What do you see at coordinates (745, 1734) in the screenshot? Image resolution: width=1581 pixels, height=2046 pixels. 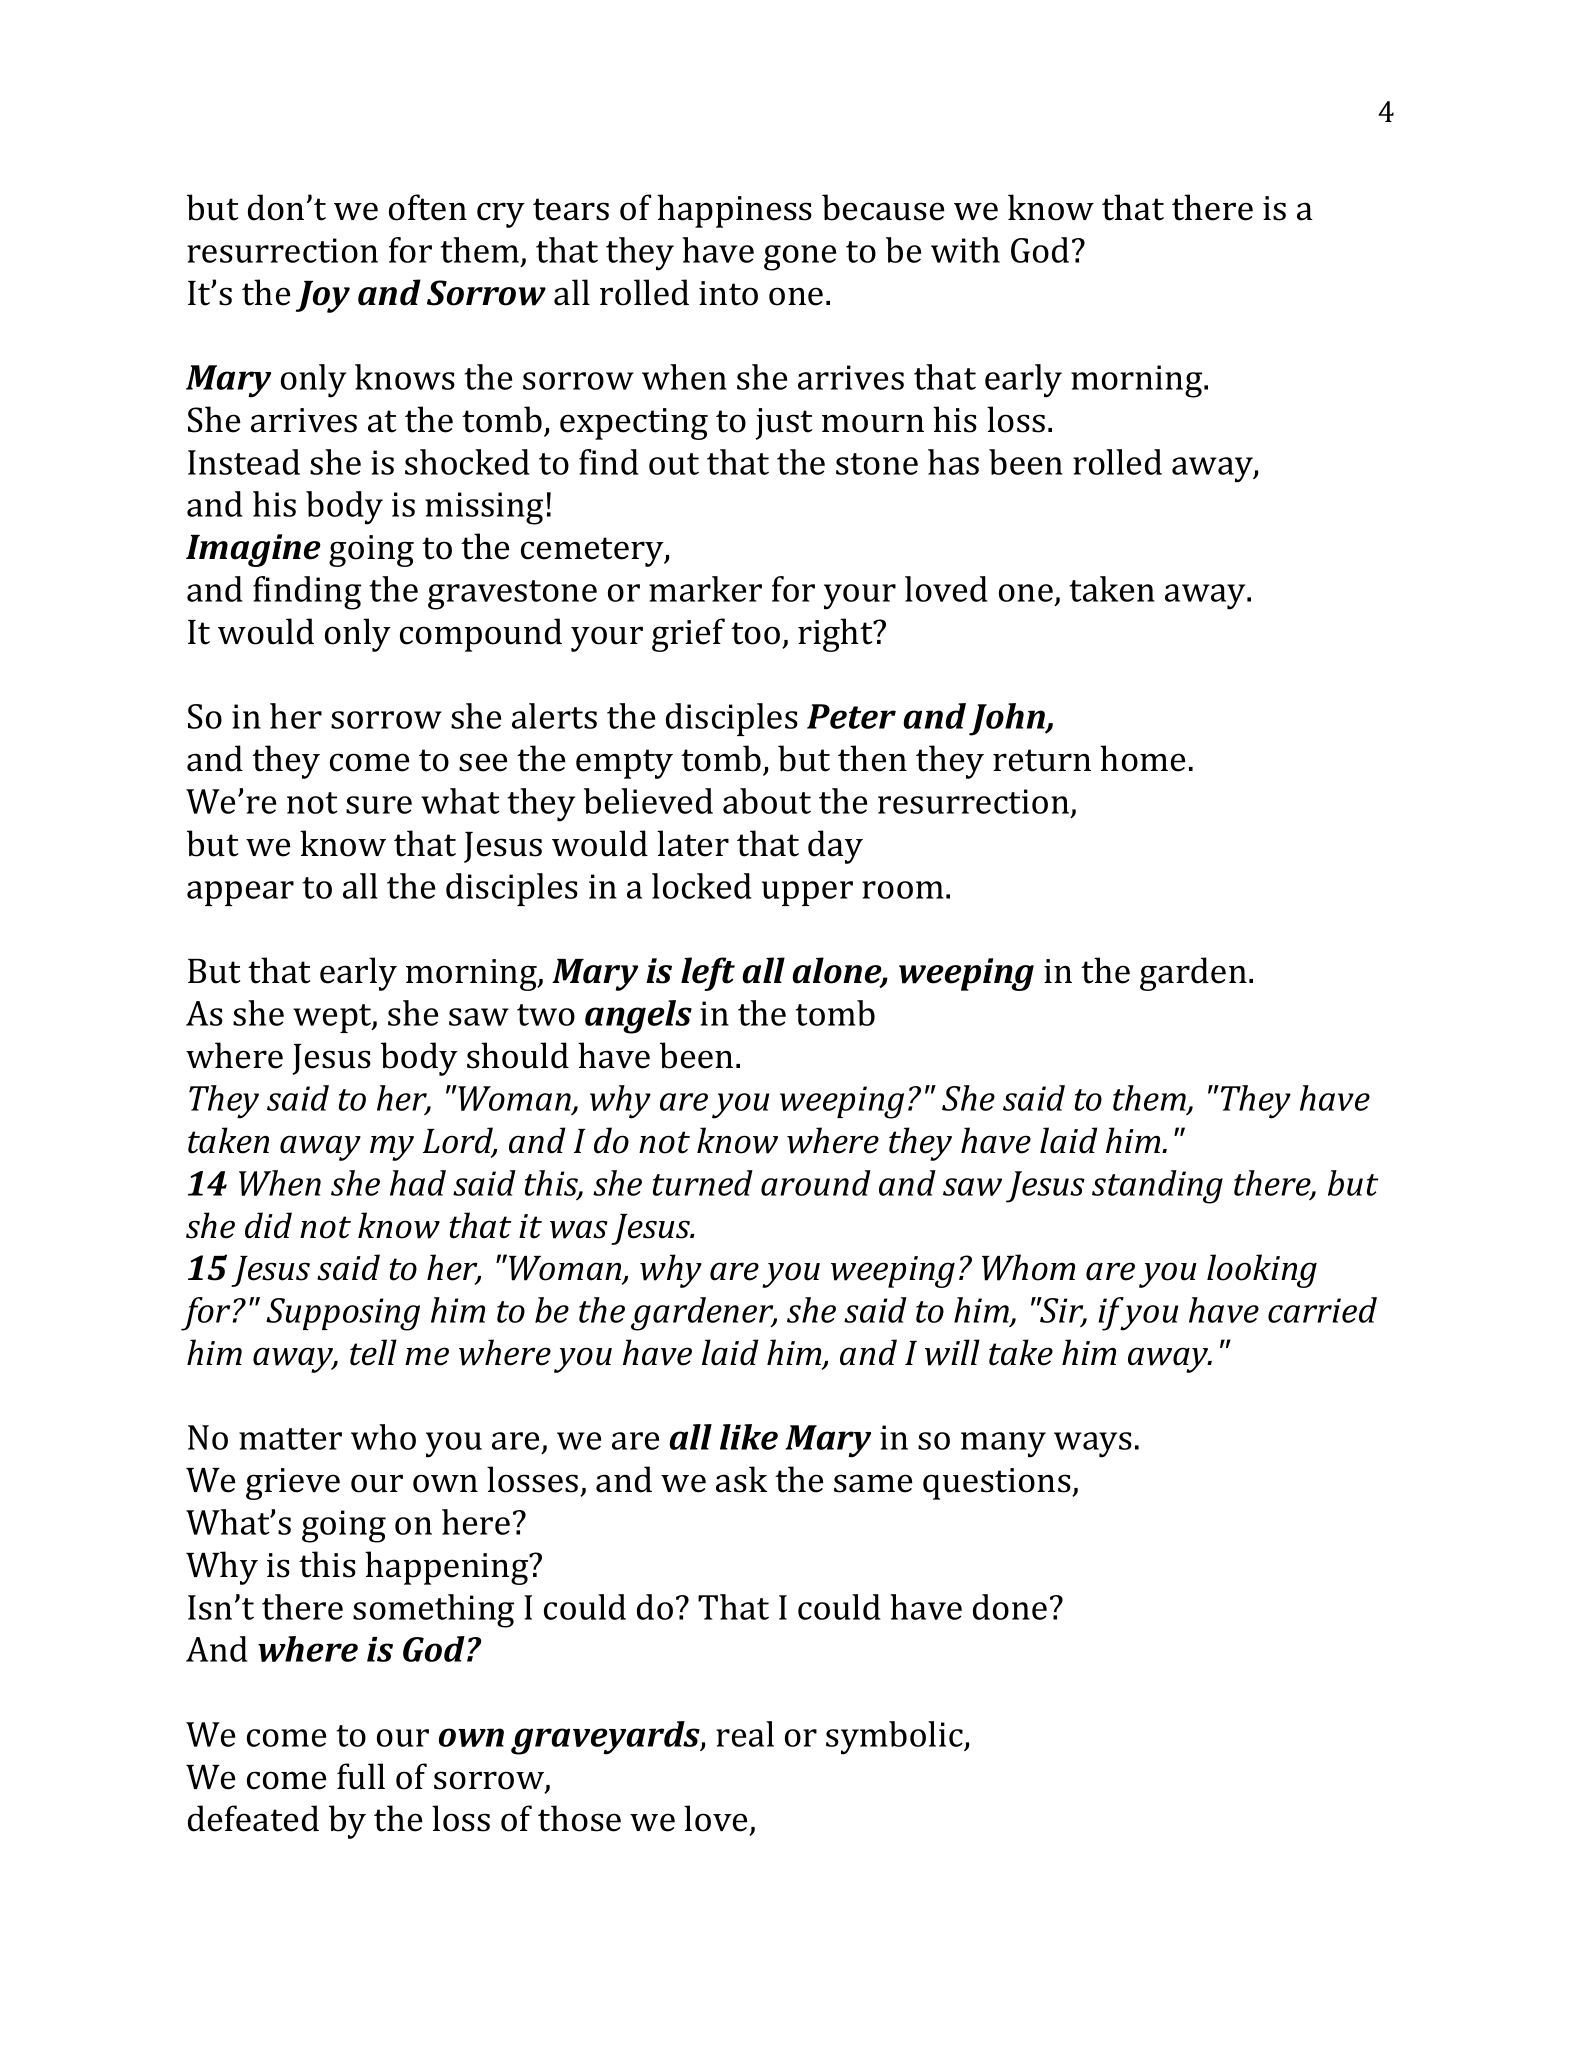 I see `real` at bounding box center [745, 1734].
